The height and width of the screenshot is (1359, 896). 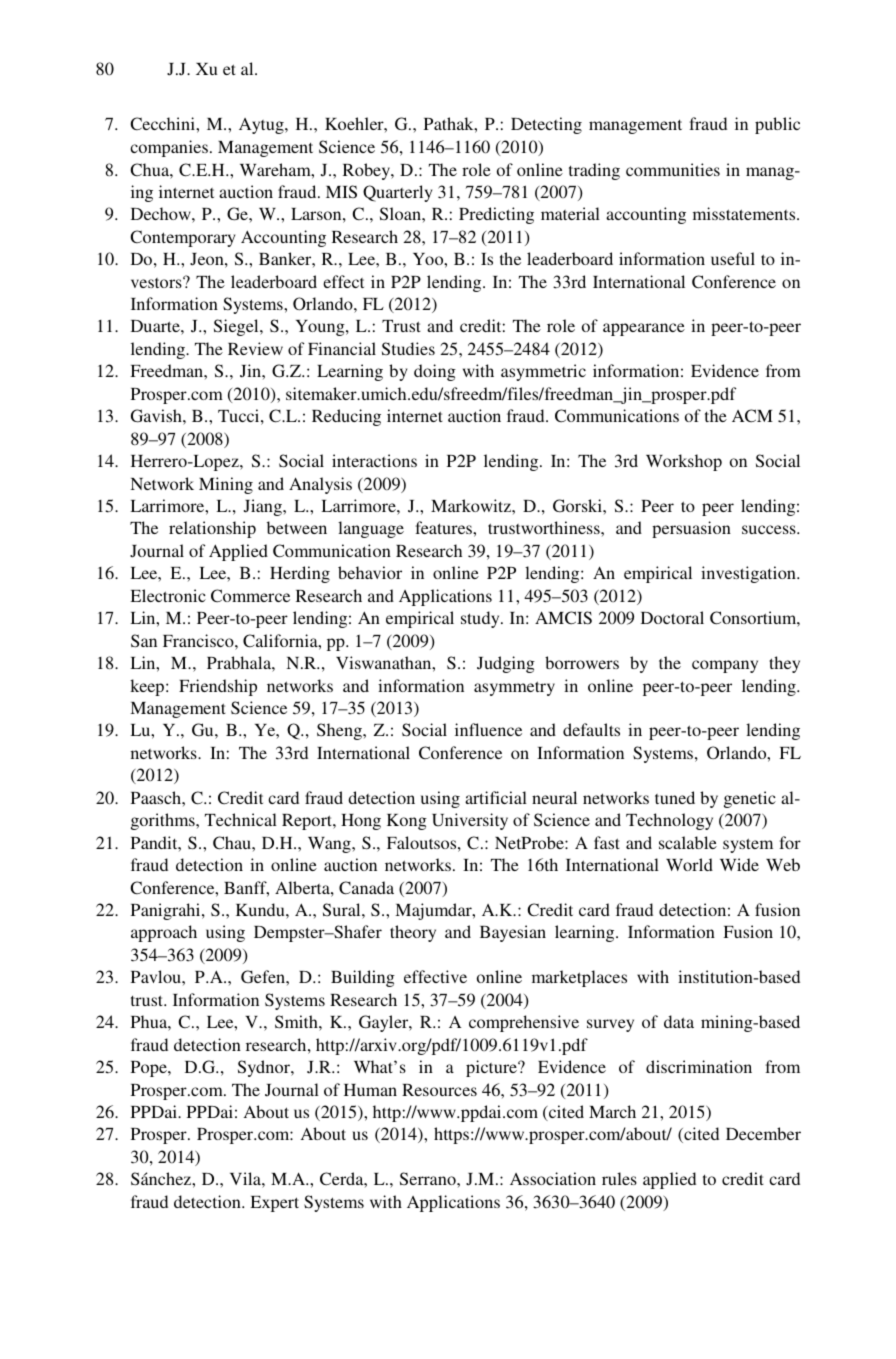 What do you see at coordinates (274, 1204) in the screenshot?
I see `Expert` at bounding box center [274, 1204].
